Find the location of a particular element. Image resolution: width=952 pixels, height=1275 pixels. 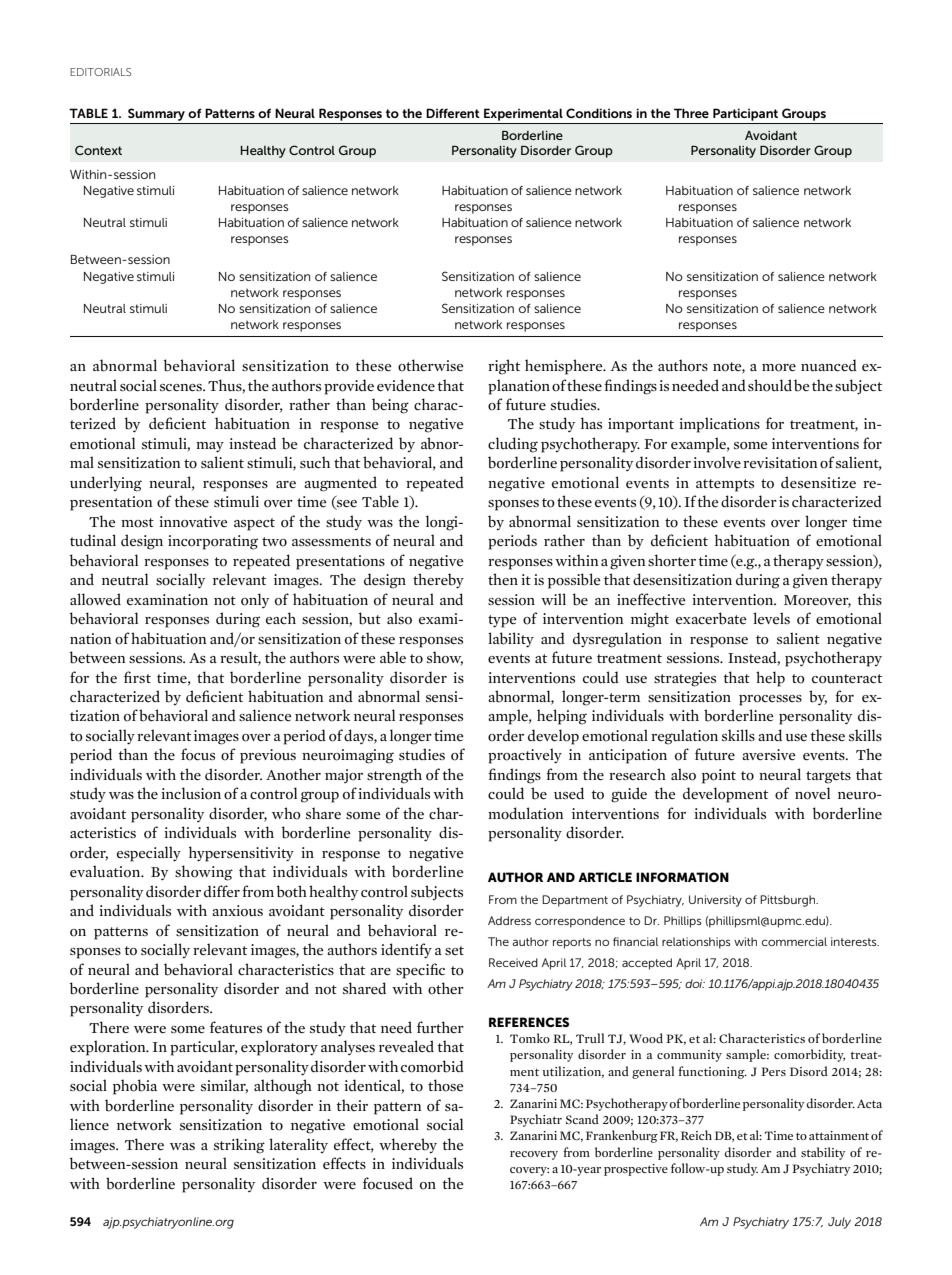

Conditions is located at coordinates (599, 113).
